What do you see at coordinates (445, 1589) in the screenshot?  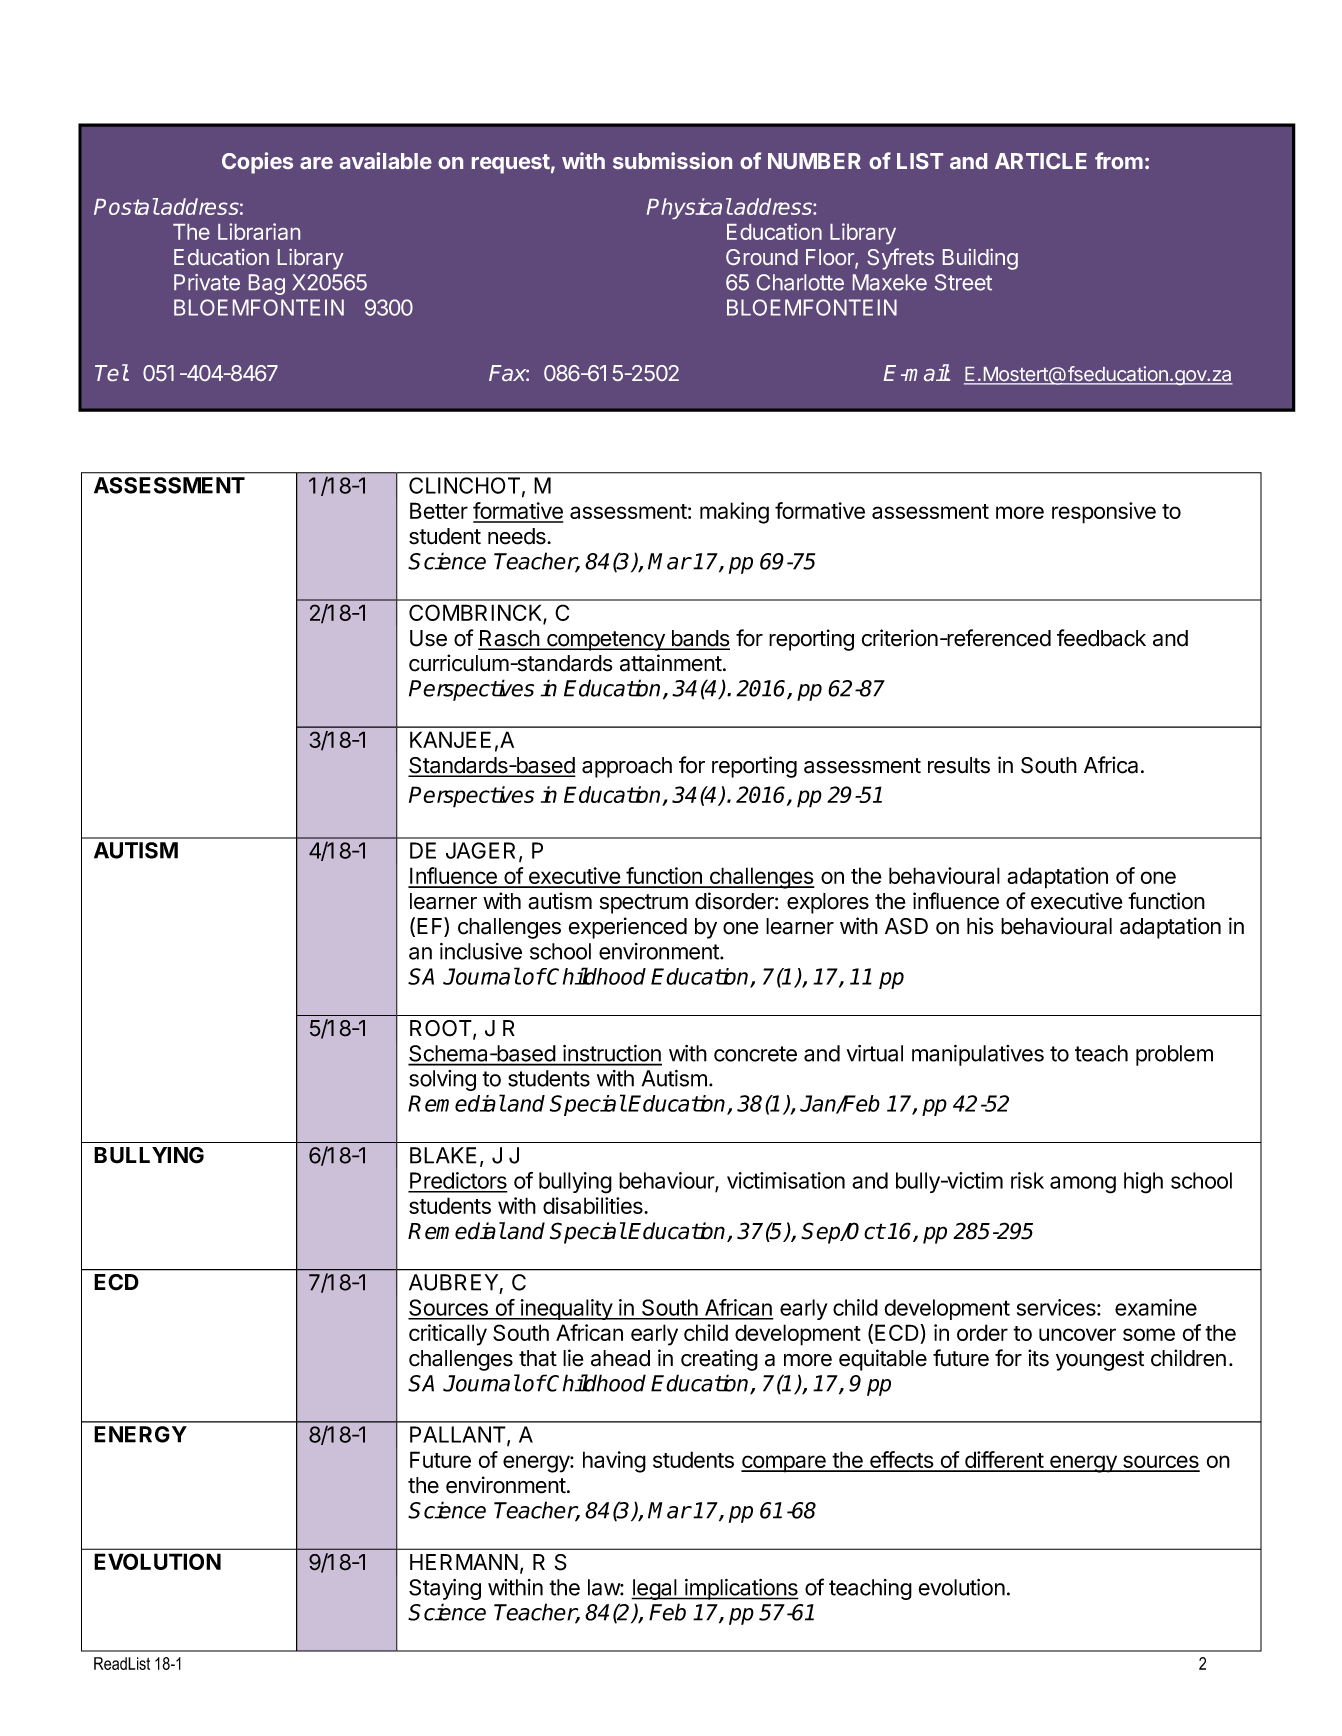 I see `Staying` at bounding box center [445, 1589].
